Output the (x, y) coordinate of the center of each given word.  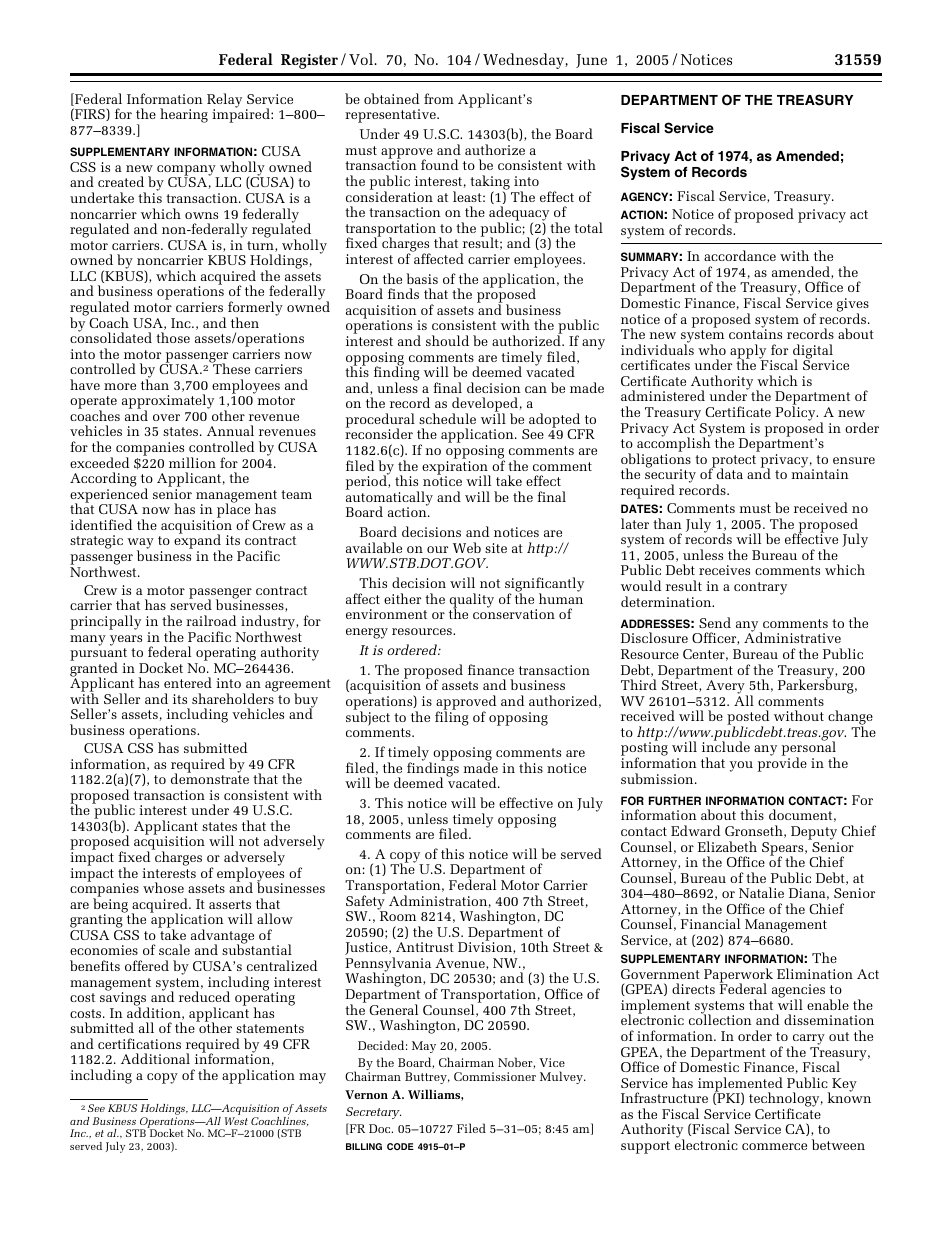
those (173, 337)
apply (749, 352)
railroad (211, 620)
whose (163, 887)
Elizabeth (727, 846)
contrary (760, 588)
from (439, 98)
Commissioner (495, 1076)
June (591, 61)
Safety (366, 902)
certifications (139, 1043)
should (447, 340)
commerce (774, 1146)
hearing (184, 115)
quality (472, 601)
